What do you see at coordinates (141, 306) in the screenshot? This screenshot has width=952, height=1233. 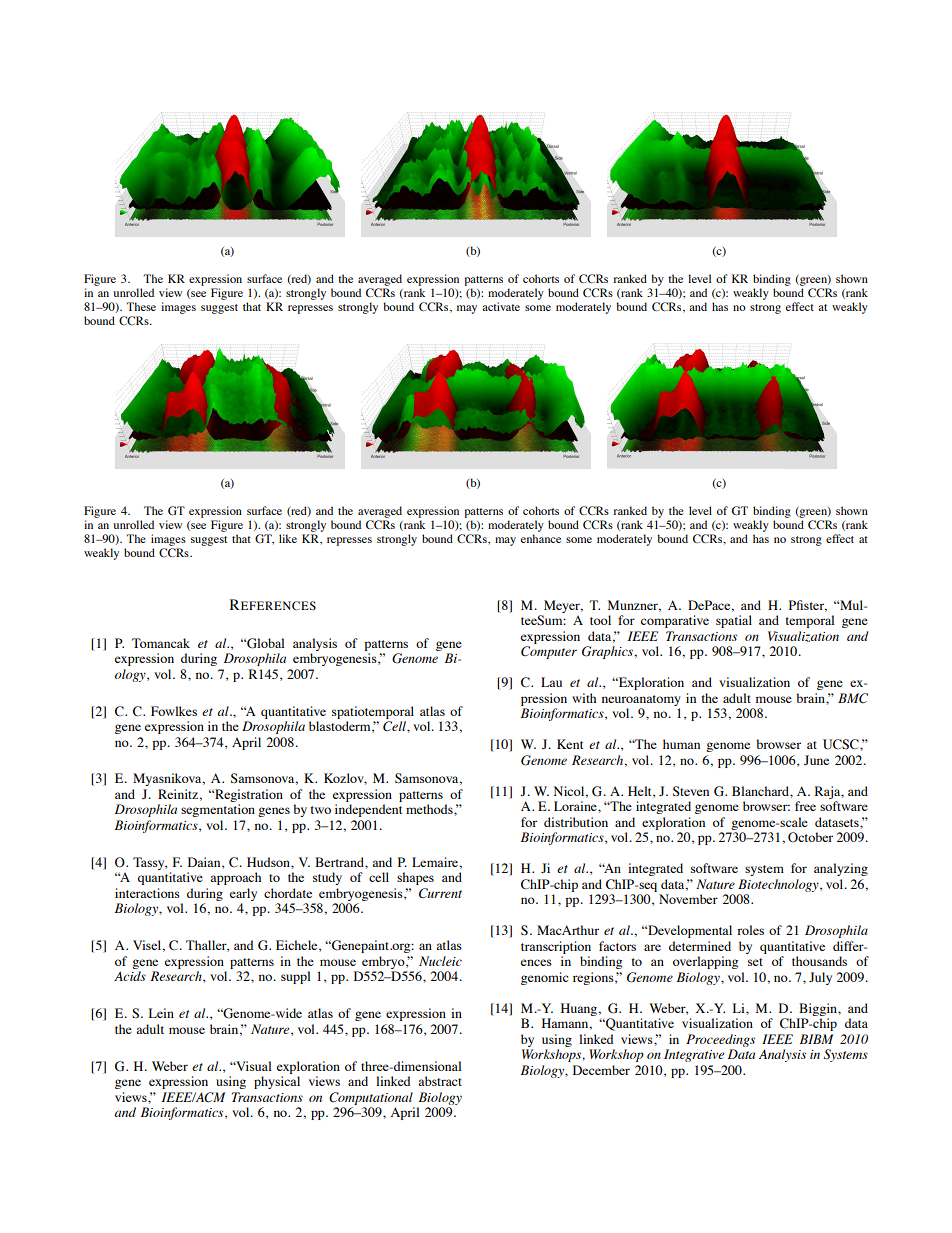 I see `These` at bounding box center [141, 306].
